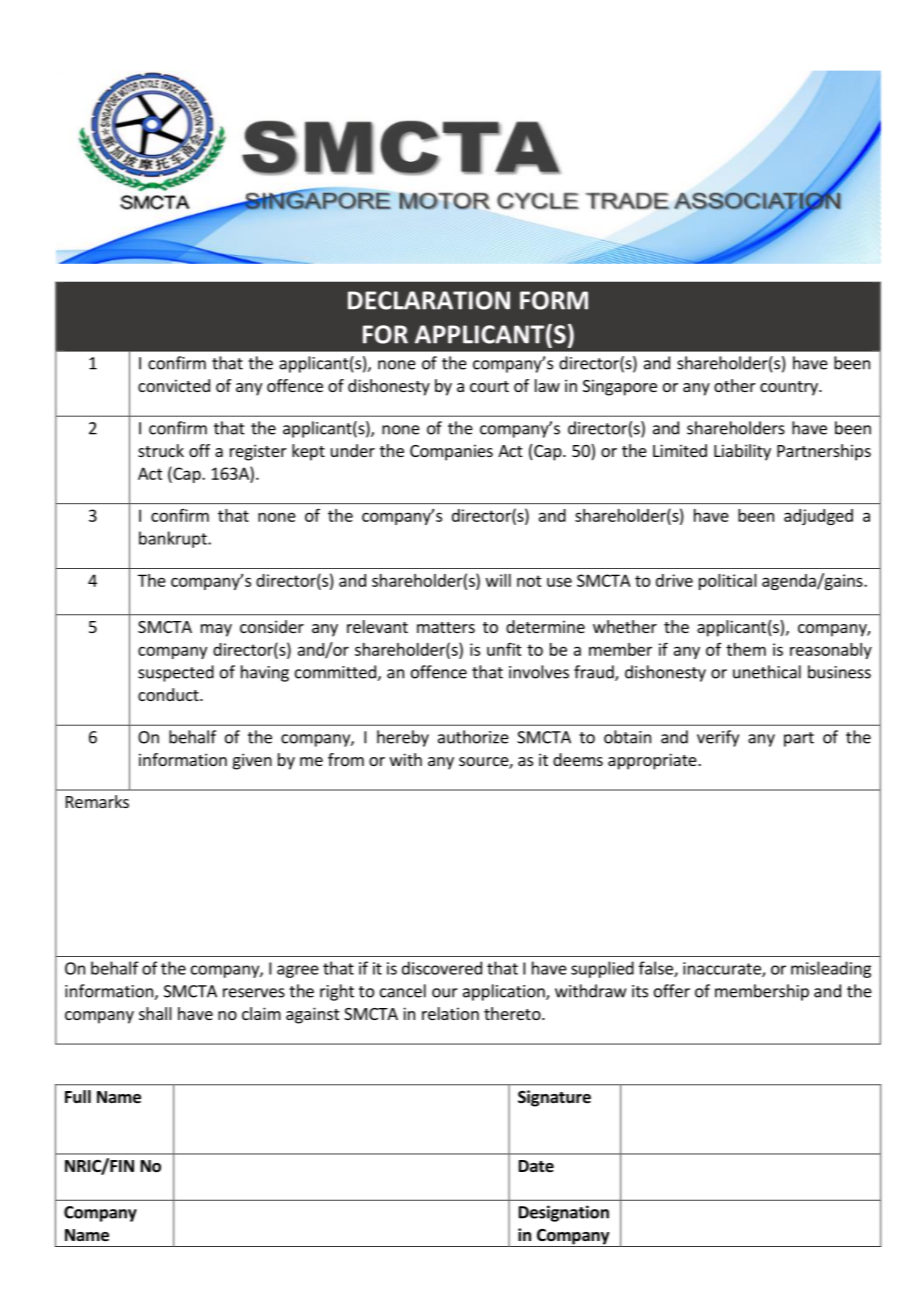 This image has height=1307, width=924. What do you see at coordinates (767, 672) in the image?
I see `unethical` at bounding box center [767, 672].
